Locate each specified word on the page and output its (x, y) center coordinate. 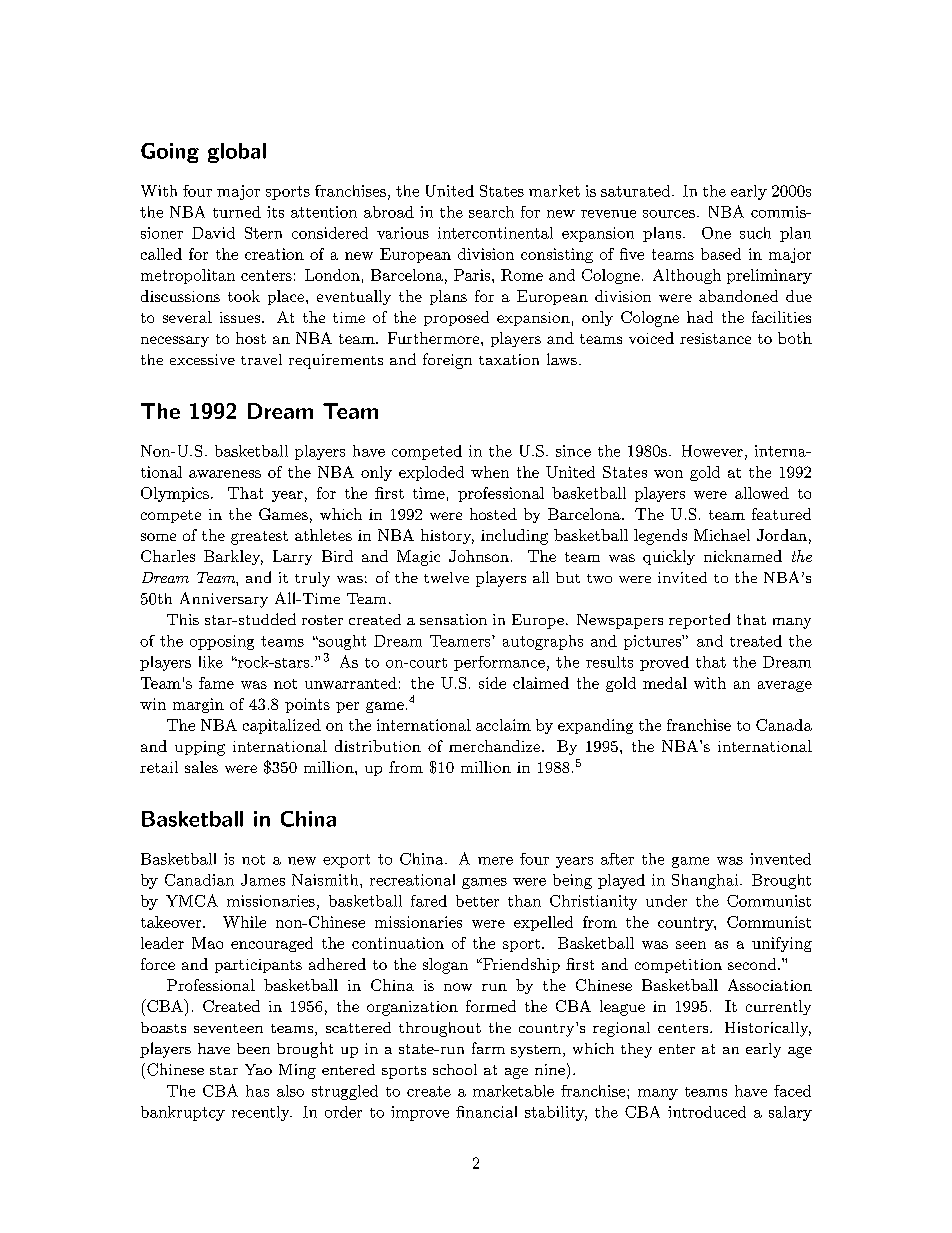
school (455, 1069)
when (490, 472)
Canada (784, 725)
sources (669, 214)
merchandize (494, 746)
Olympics (175, 494)
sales (201, 767)
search (491, 212)
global (237, 153)
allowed (762, 493)
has (257, 1091)
